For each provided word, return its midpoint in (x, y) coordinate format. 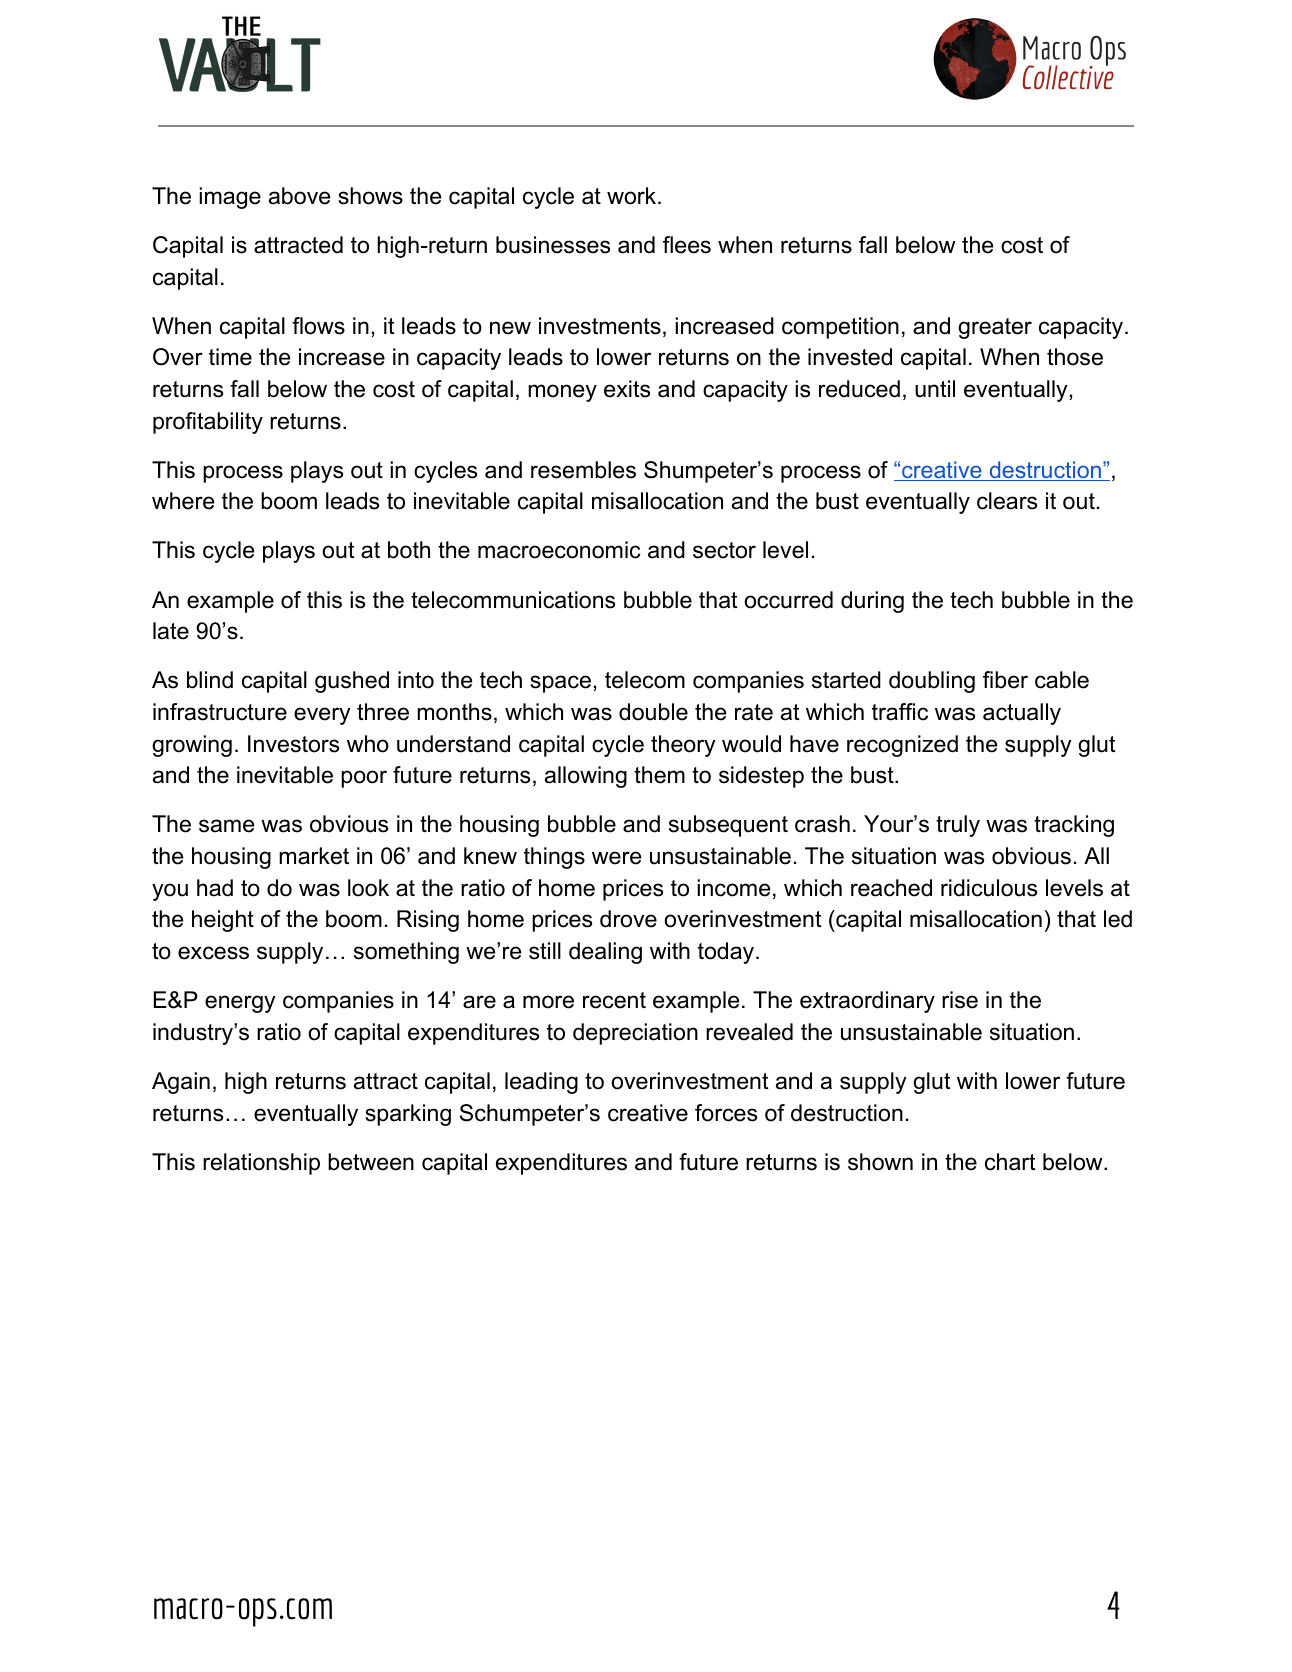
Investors (293, 744)
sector (724, 550)
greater (995, 328)
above (299, 196)
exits (627, 389)
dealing (605, 953)
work (633, 196)
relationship (261, 1164)
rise (960, 1000)
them (659, 775)
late (171, 631)
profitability (208, 423)
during (872, 602)
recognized (902, 746)
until (935, 389)
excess (213, 953)
